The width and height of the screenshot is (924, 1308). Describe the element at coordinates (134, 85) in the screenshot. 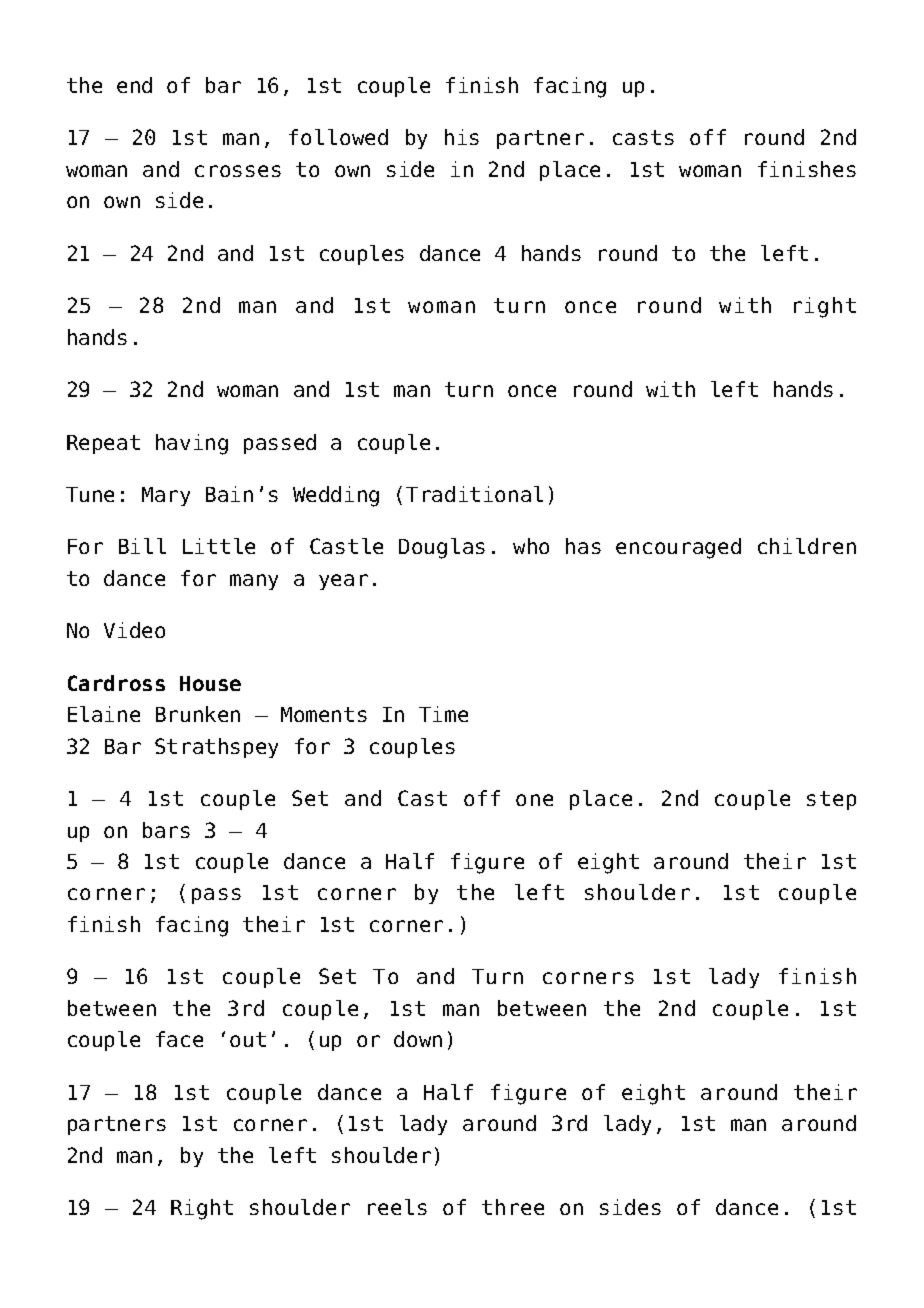

I see `end` at that location.
